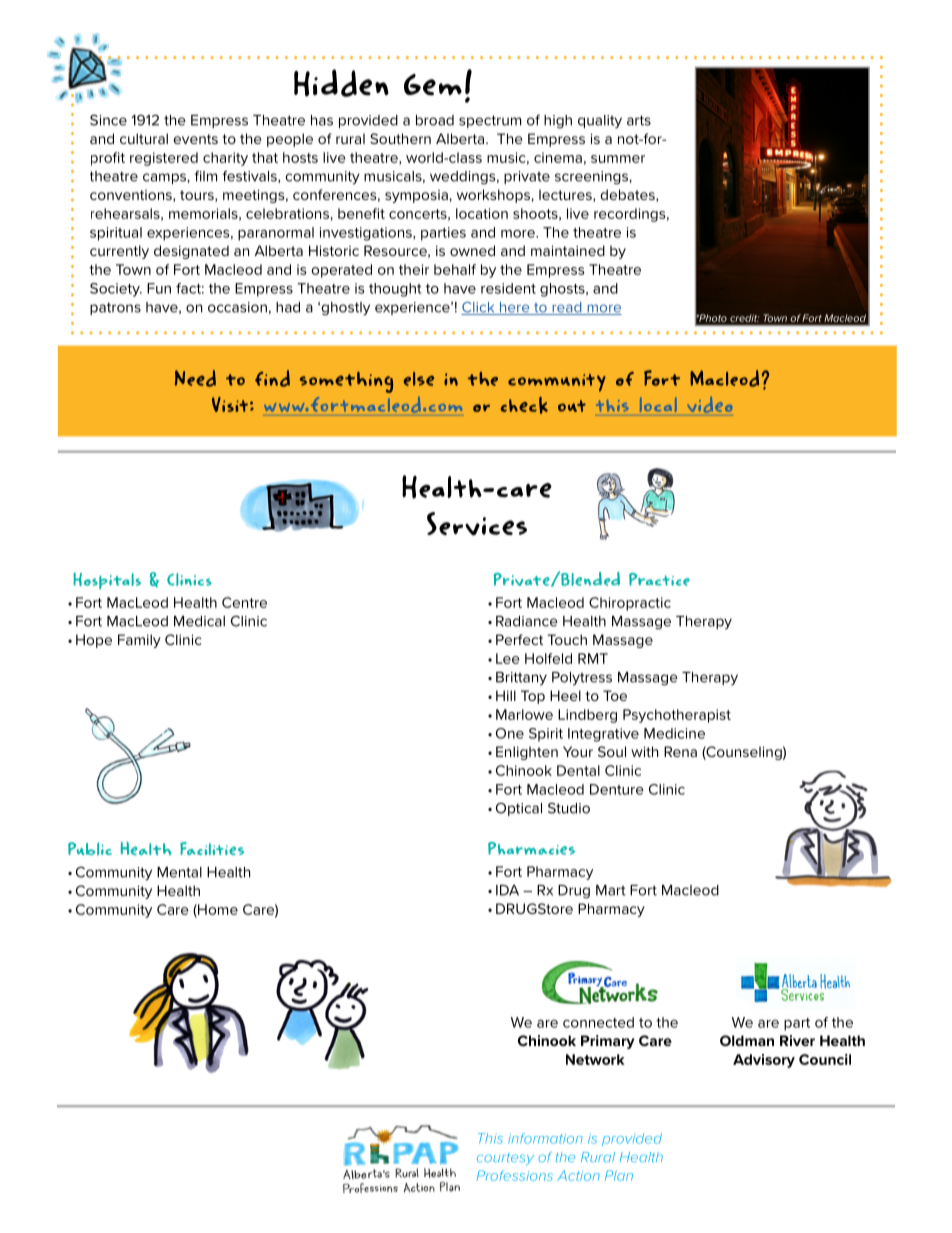  I want to click on events, so click(195, 139).
